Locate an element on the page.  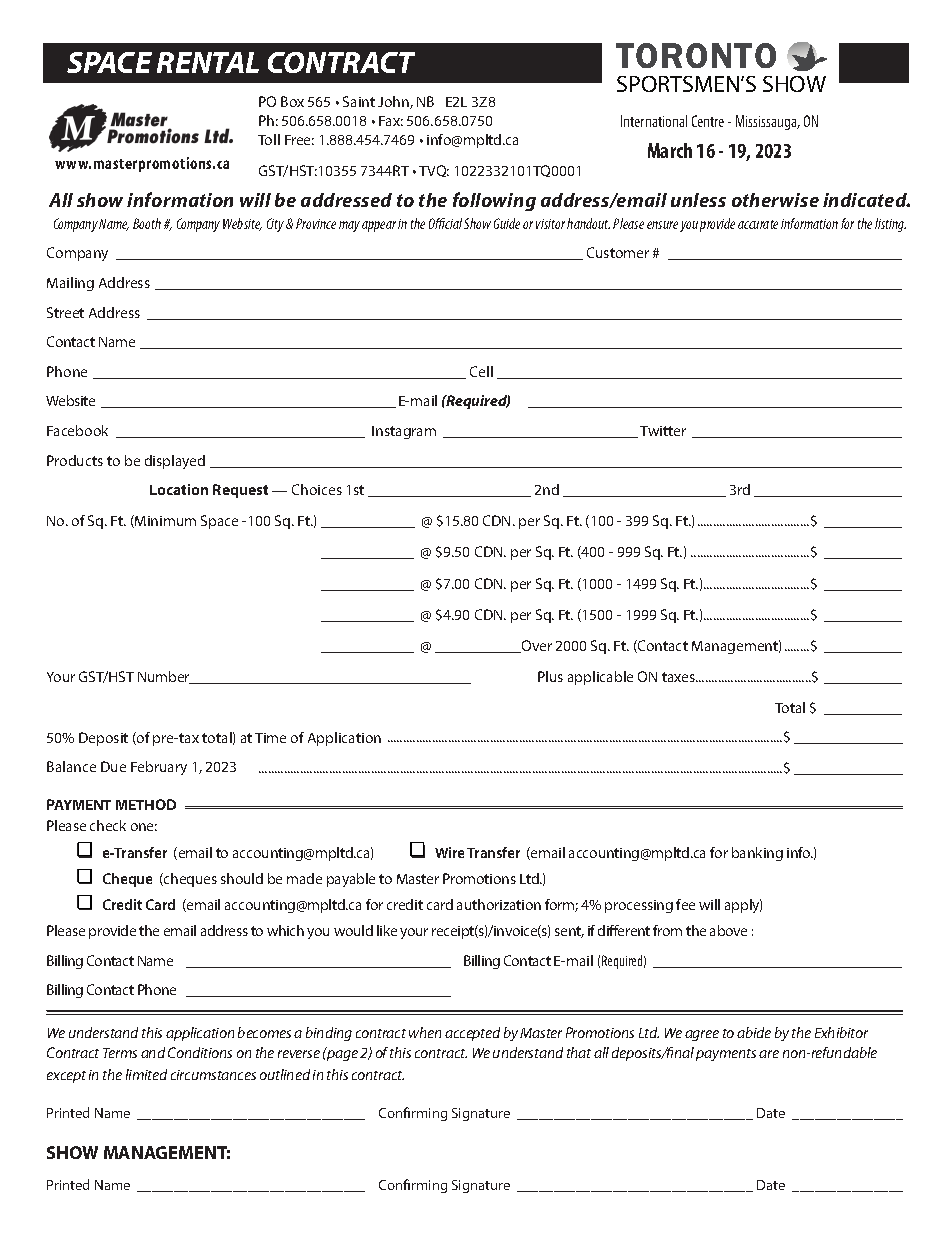
Minimum is located at coordinates (164, 521).
